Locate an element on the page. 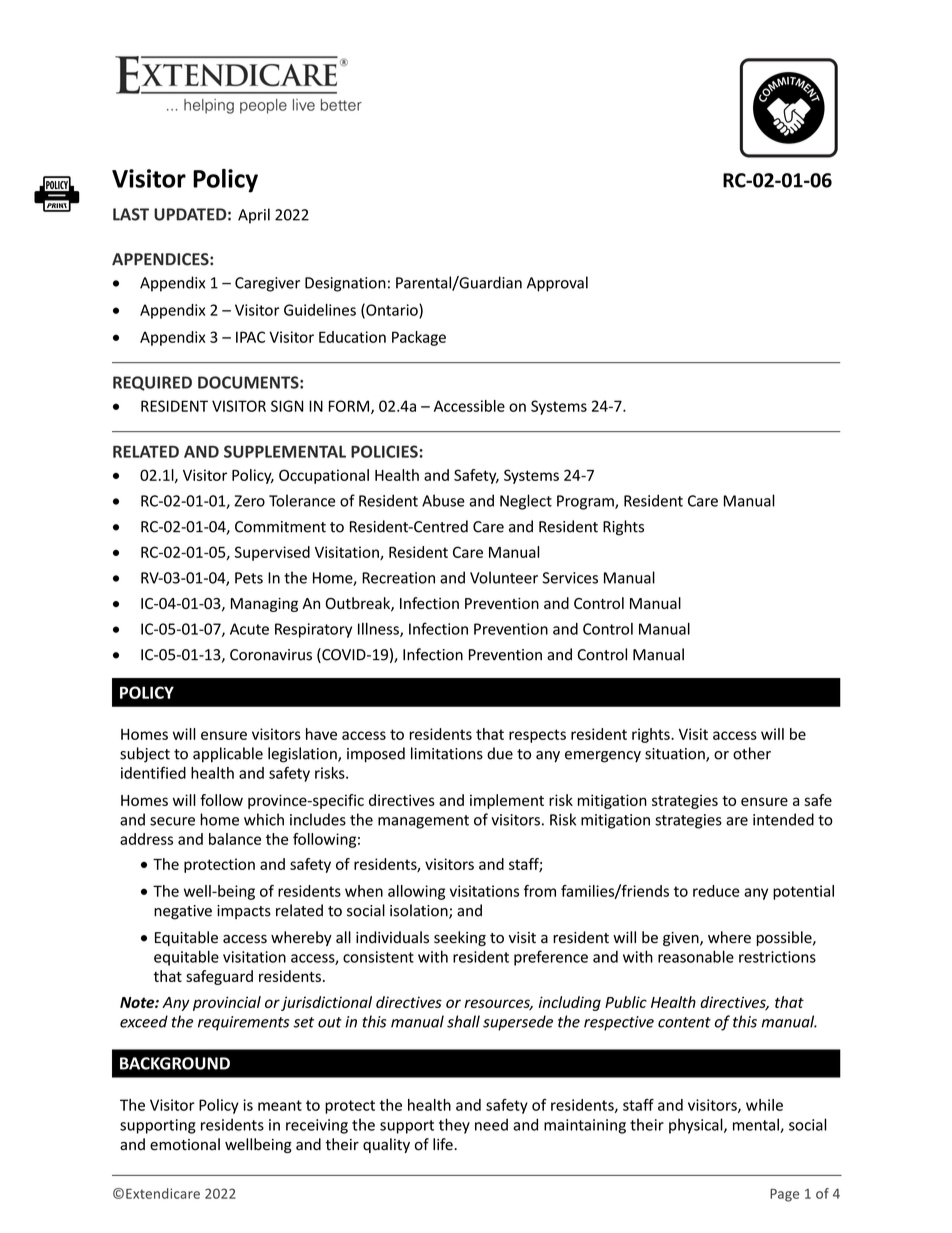  Pets is located at coordinates (249, 578).
